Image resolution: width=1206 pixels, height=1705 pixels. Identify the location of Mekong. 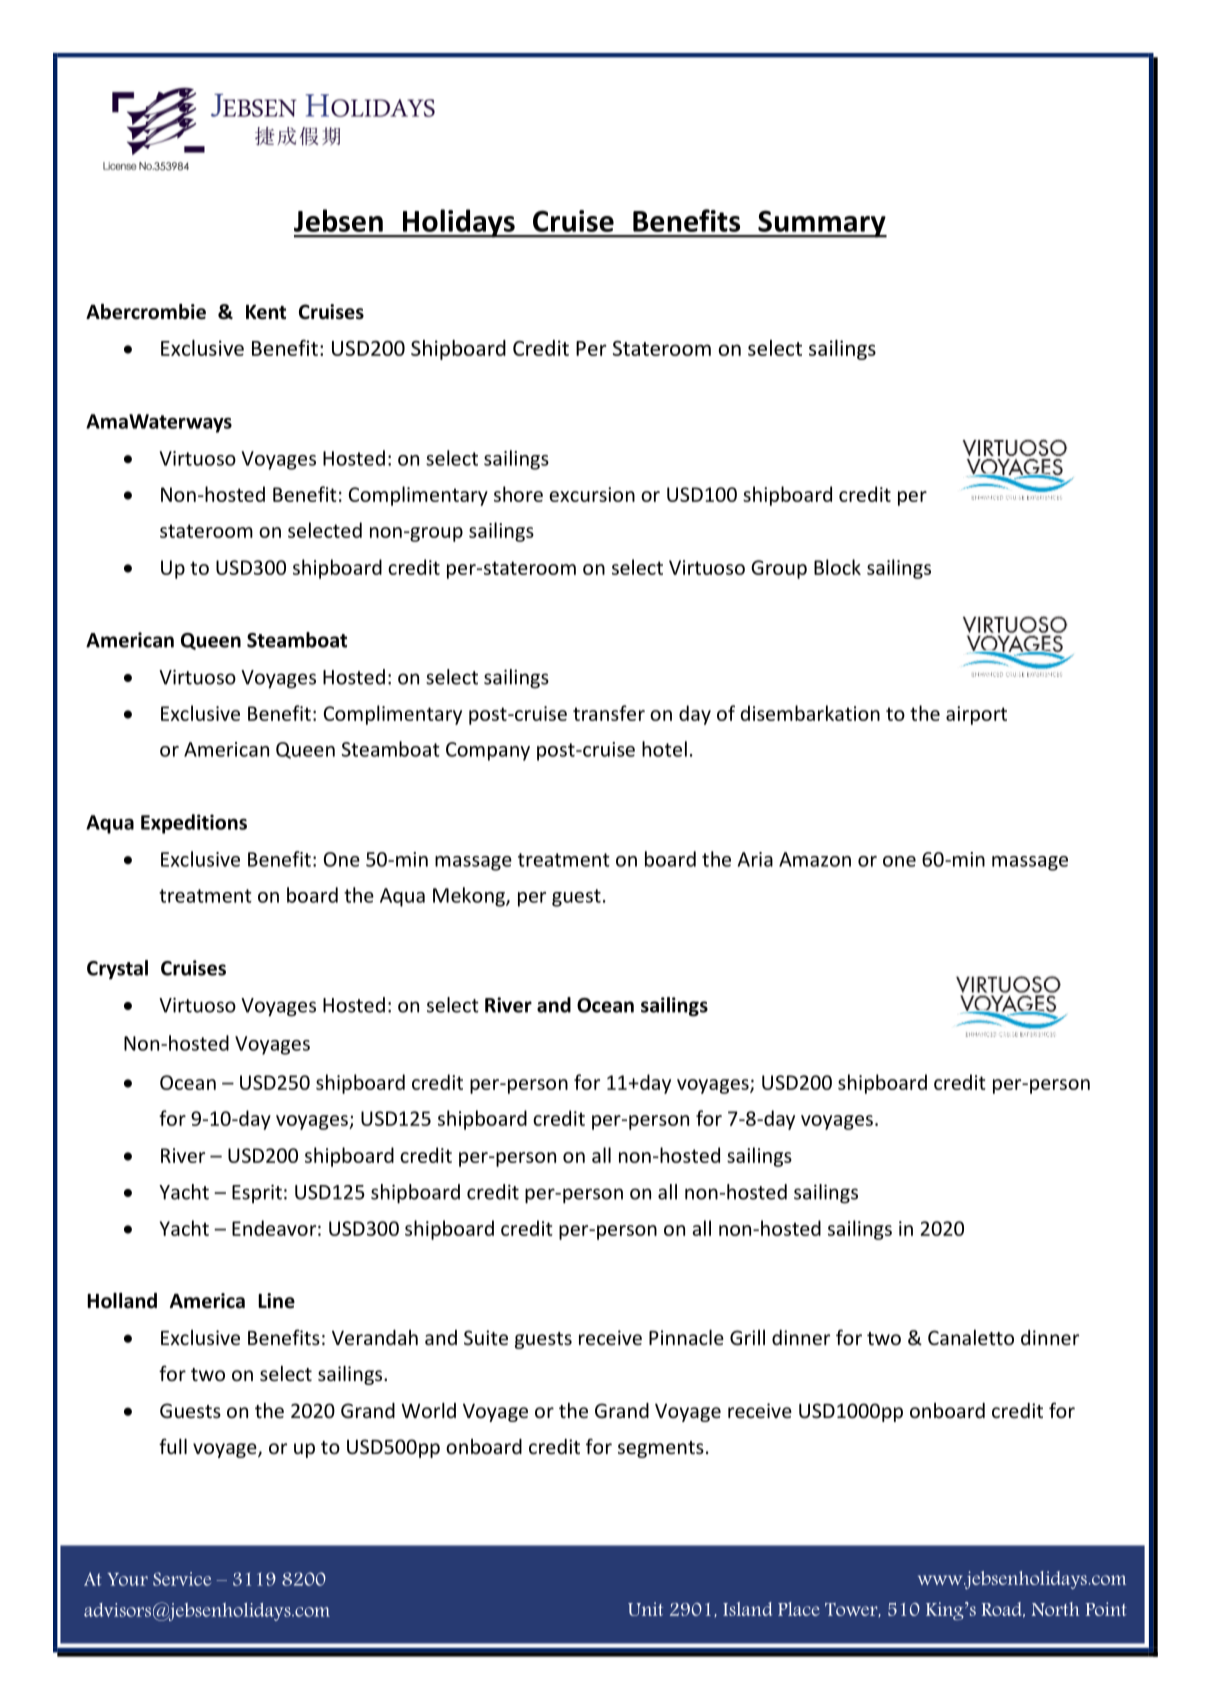
(470, 897).
